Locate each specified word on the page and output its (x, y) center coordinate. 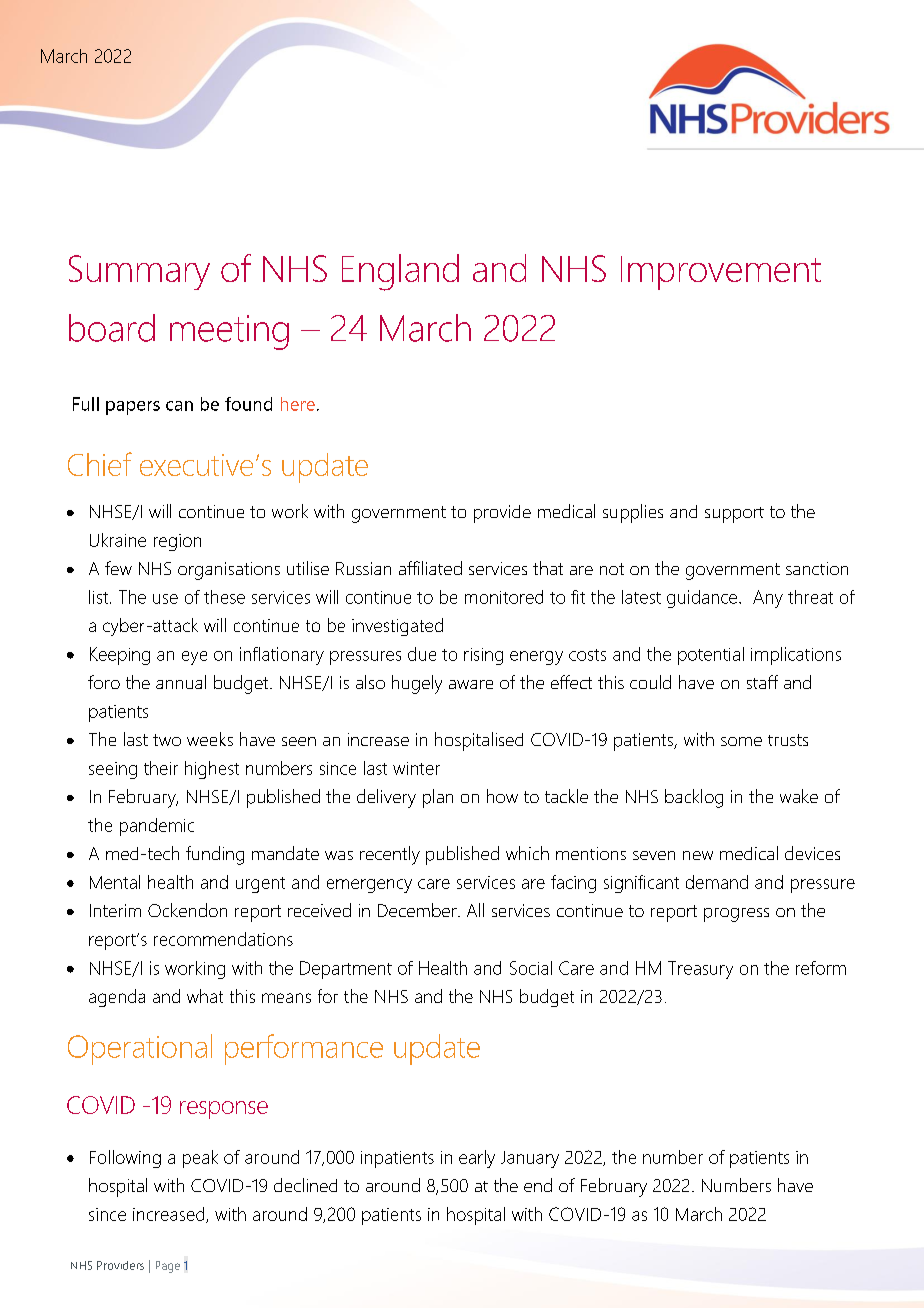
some (741, 741)
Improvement (721, 273)
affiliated (430, 568)
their (161, 768)
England (400, 272)
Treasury (700, 970)
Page (168, 1267)
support (734, 515)
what (205, 996)
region (177, 542)
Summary (139, 272)
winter (416, 768)
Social (531, 968)
